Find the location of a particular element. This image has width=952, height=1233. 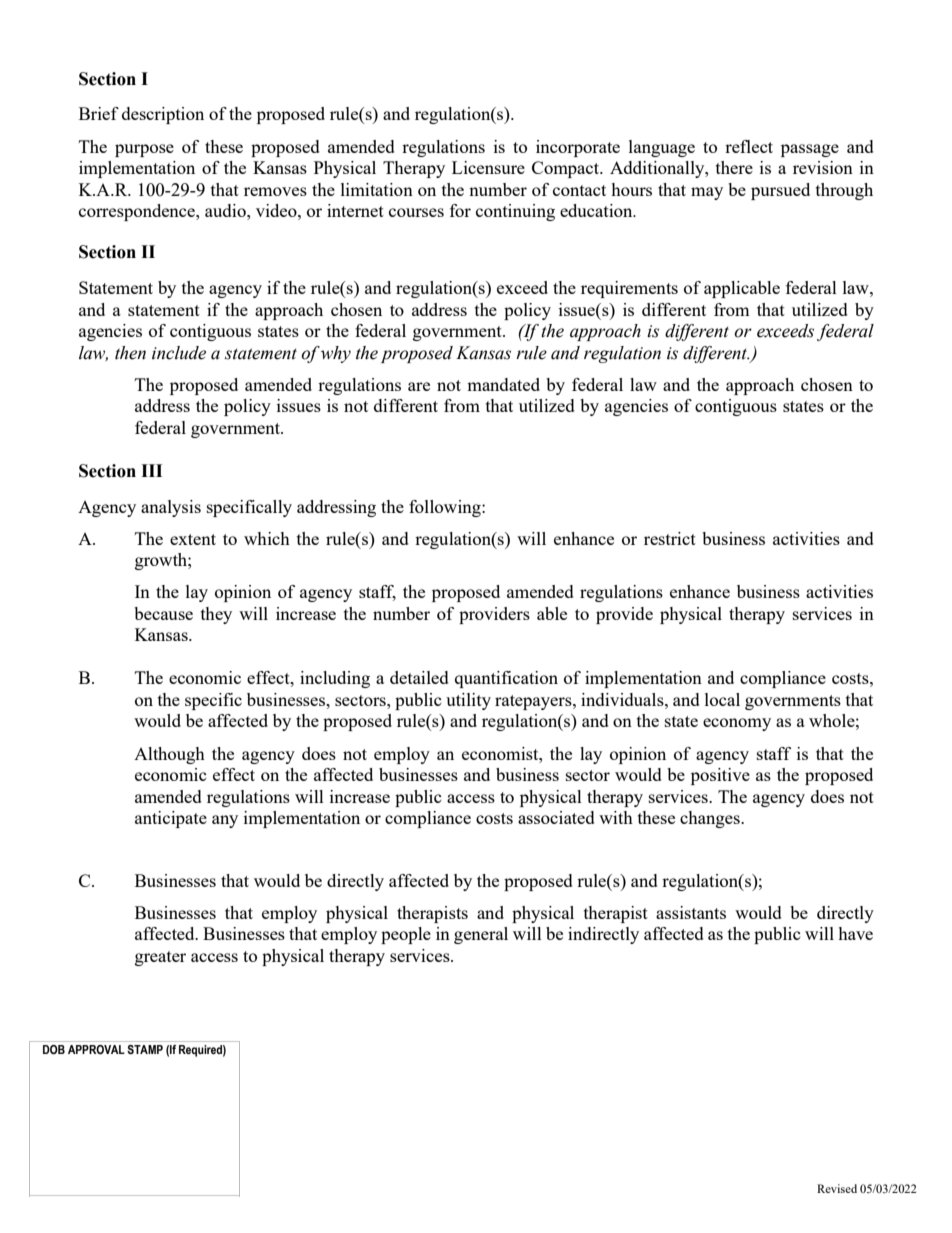

STAMP is located at coordinates (145, 1049).
